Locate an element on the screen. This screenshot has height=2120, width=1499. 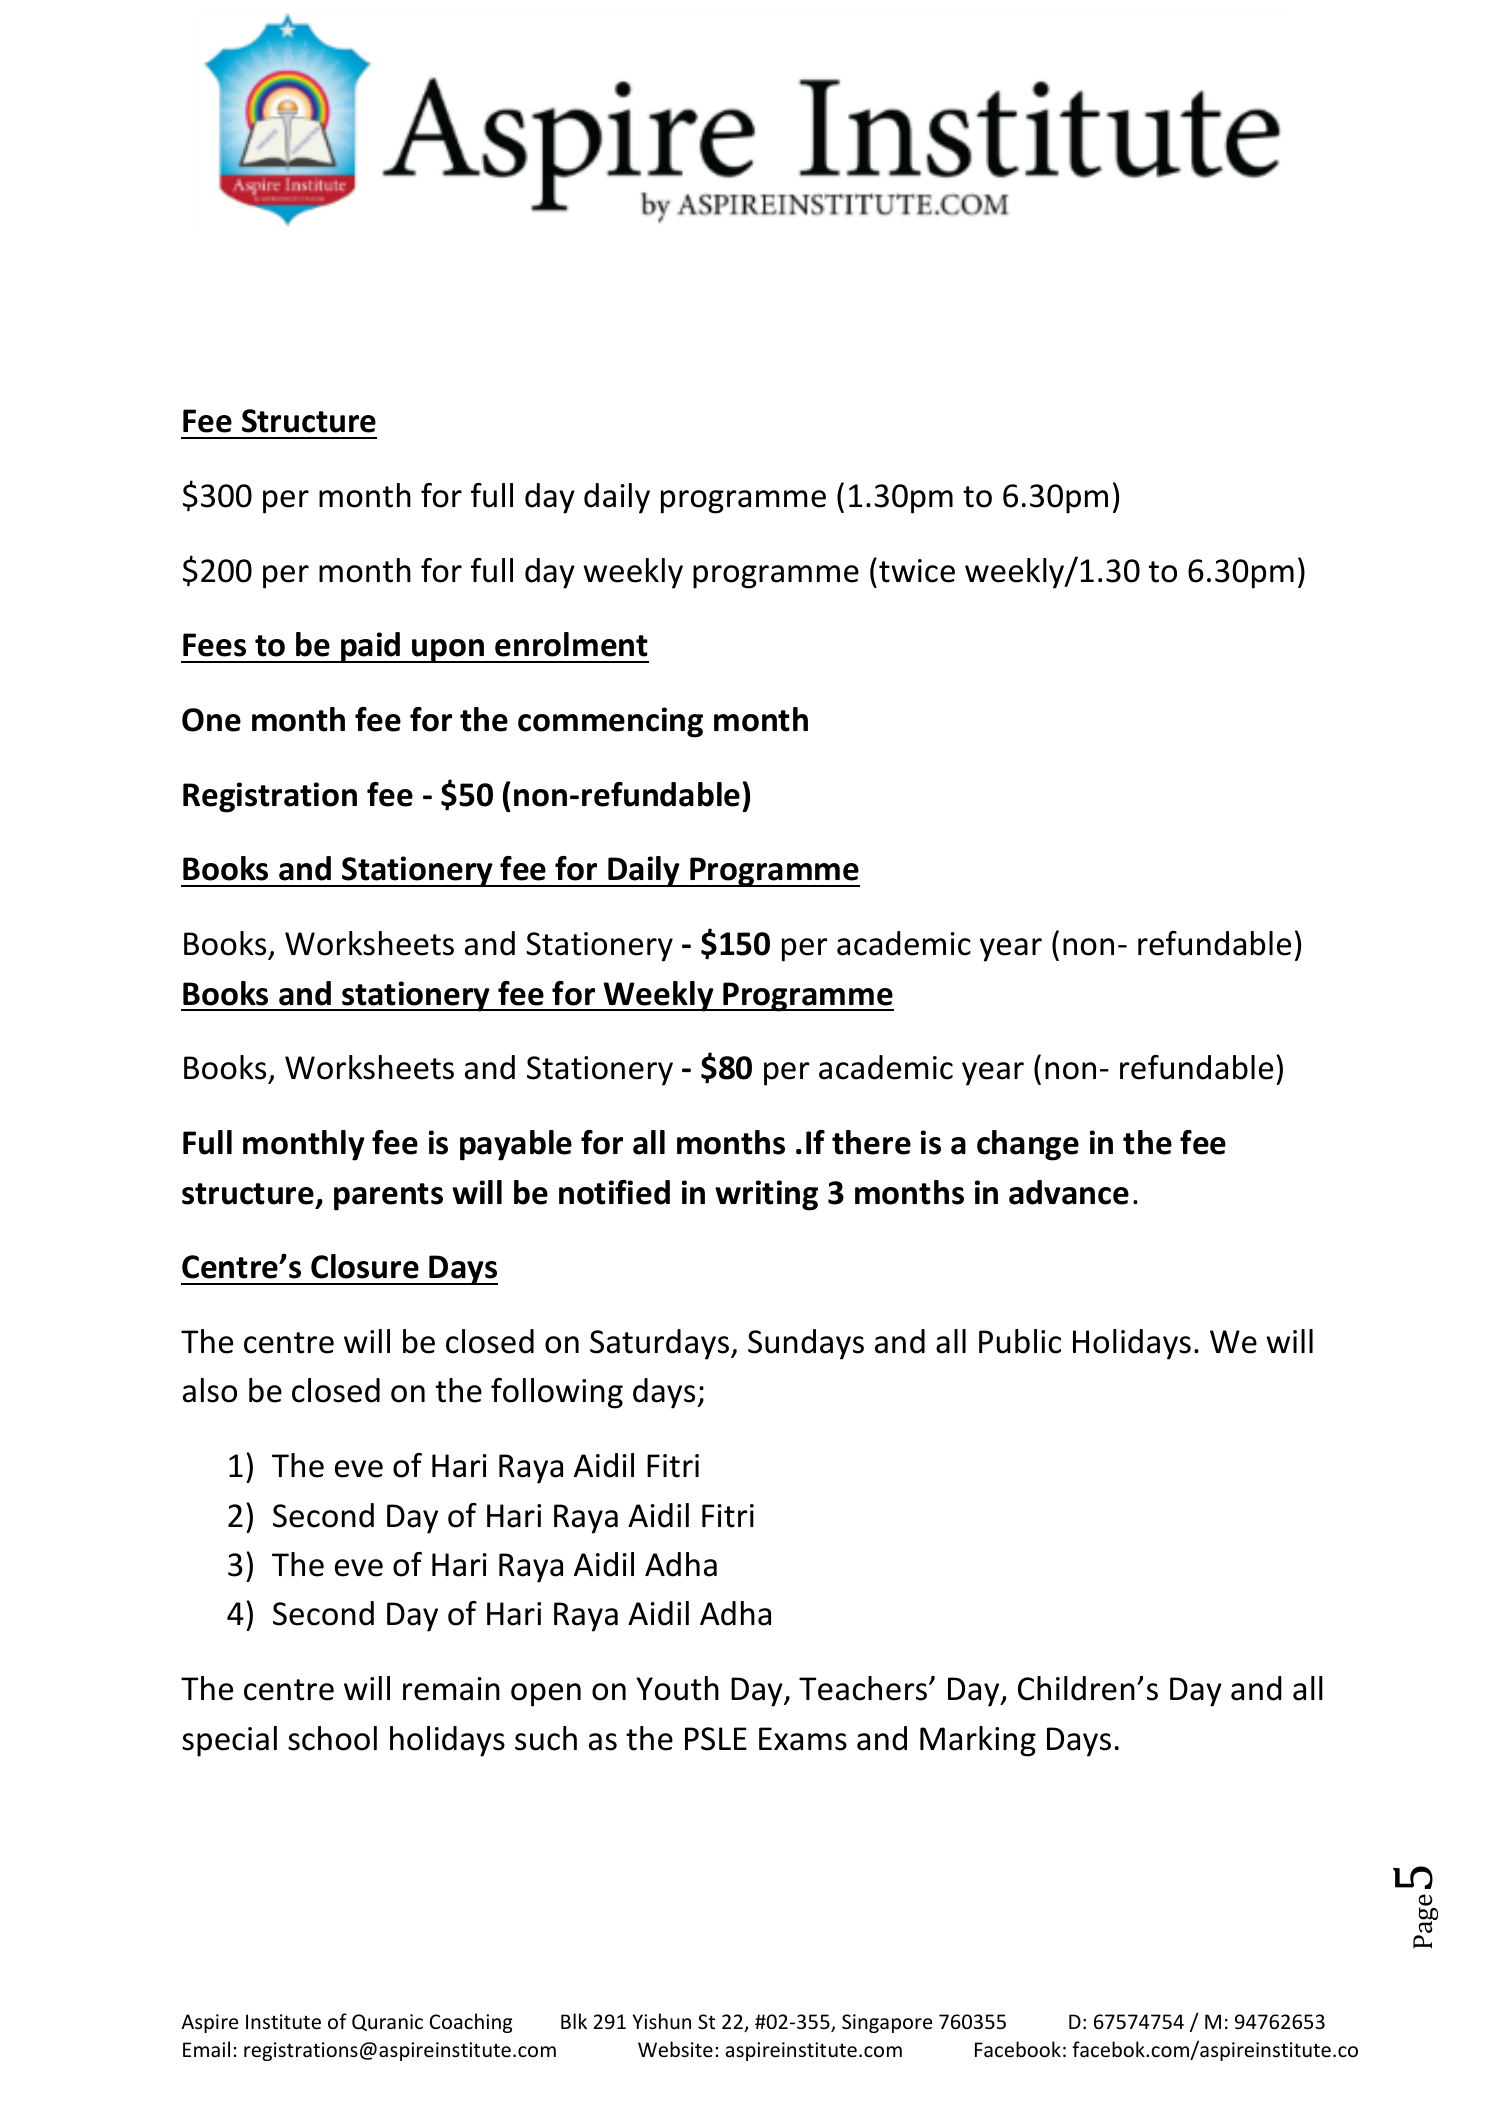
Quranic is located at coordinates (387, 2022).
